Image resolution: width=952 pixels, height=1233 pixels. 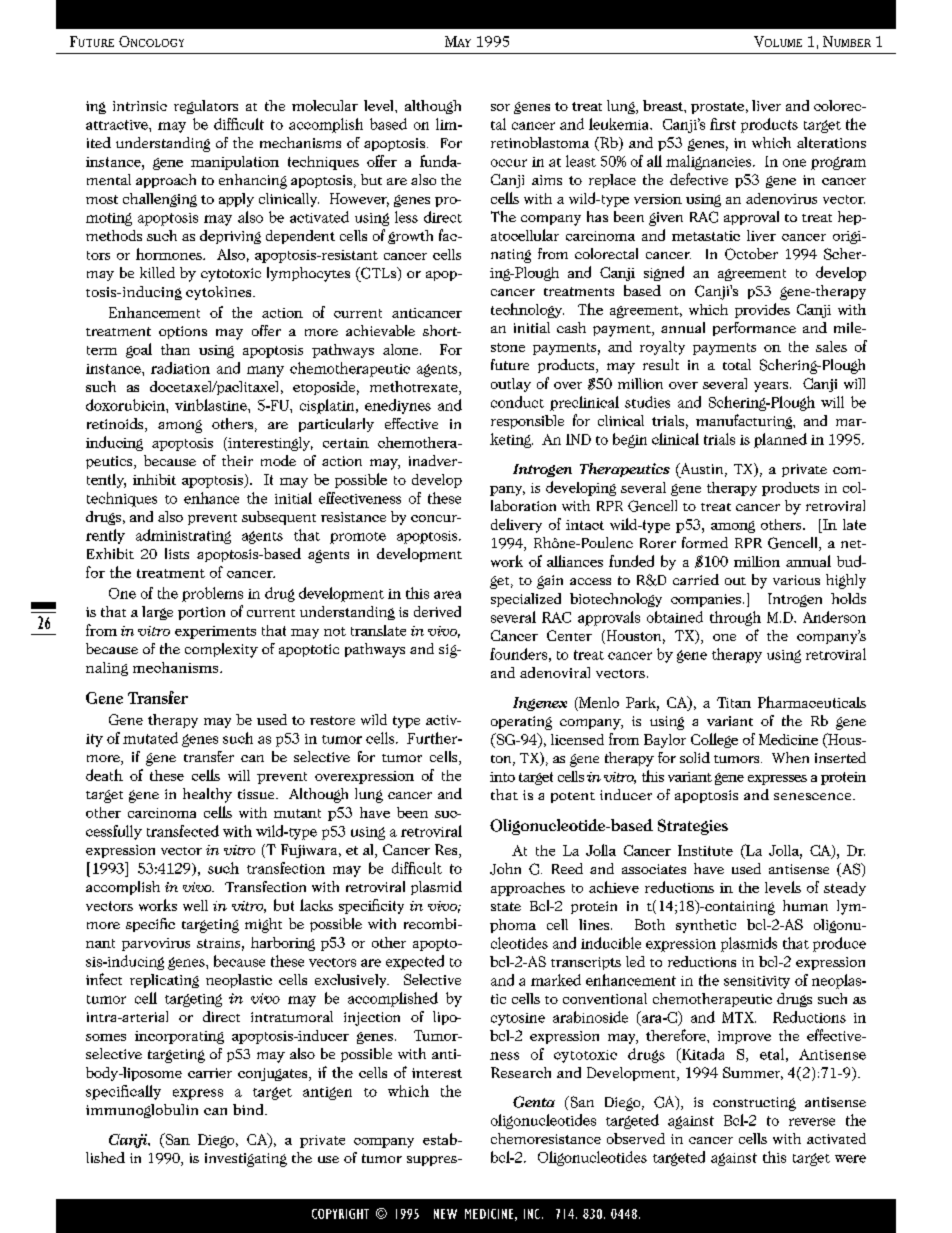 I want to click on first, so click(x=723, y=124).
